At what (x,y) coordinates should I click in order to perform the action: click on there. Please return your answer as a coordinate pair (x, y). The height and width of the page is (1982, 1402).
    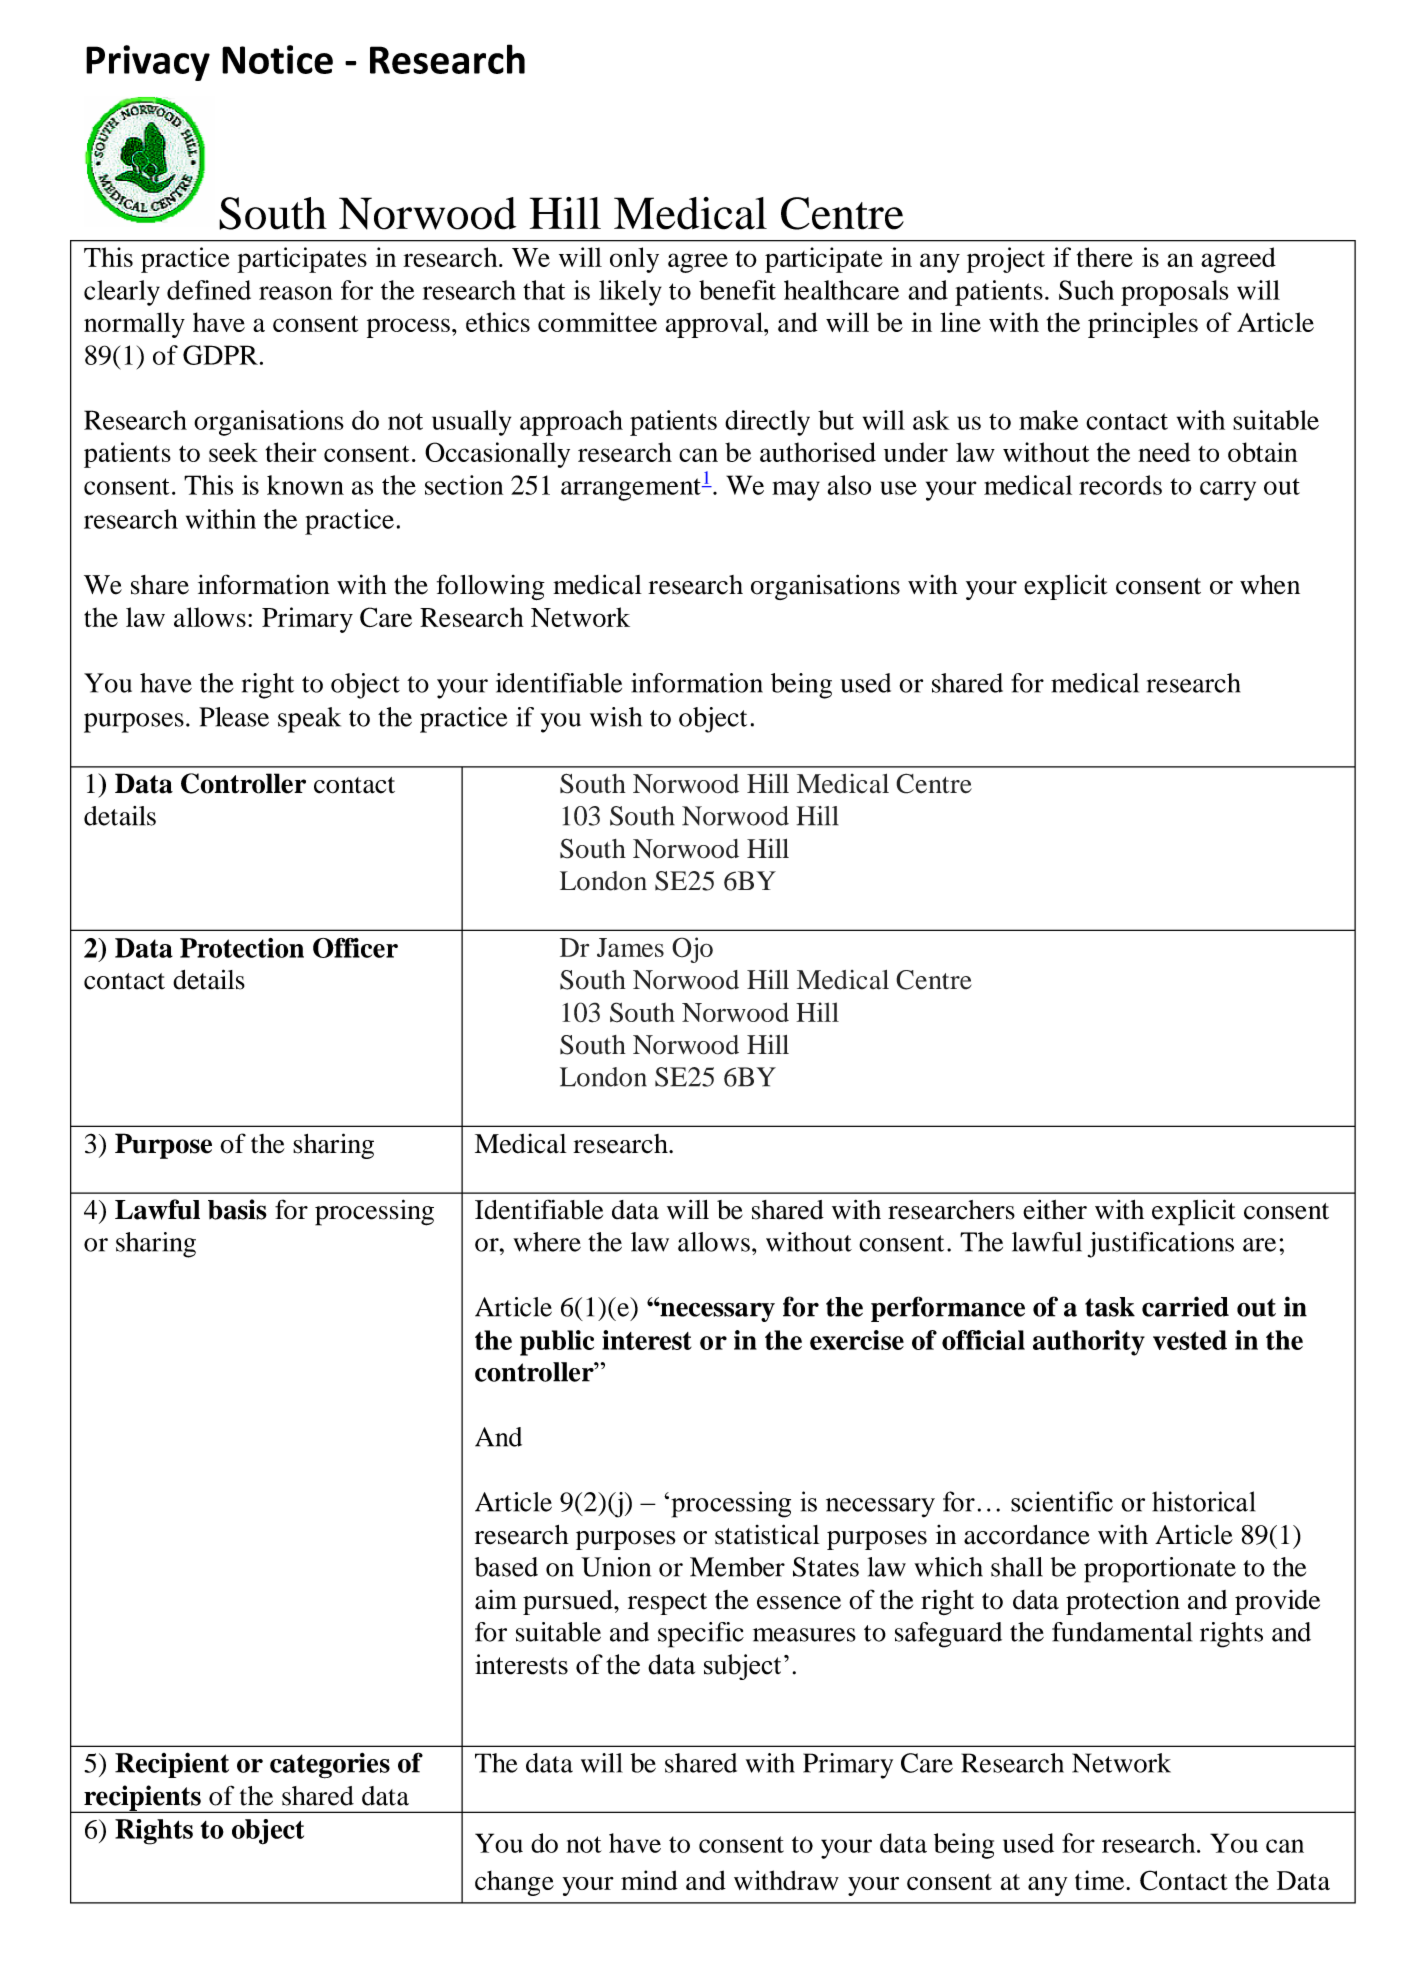
    Looking at the image, I should click on (1105, 257).
